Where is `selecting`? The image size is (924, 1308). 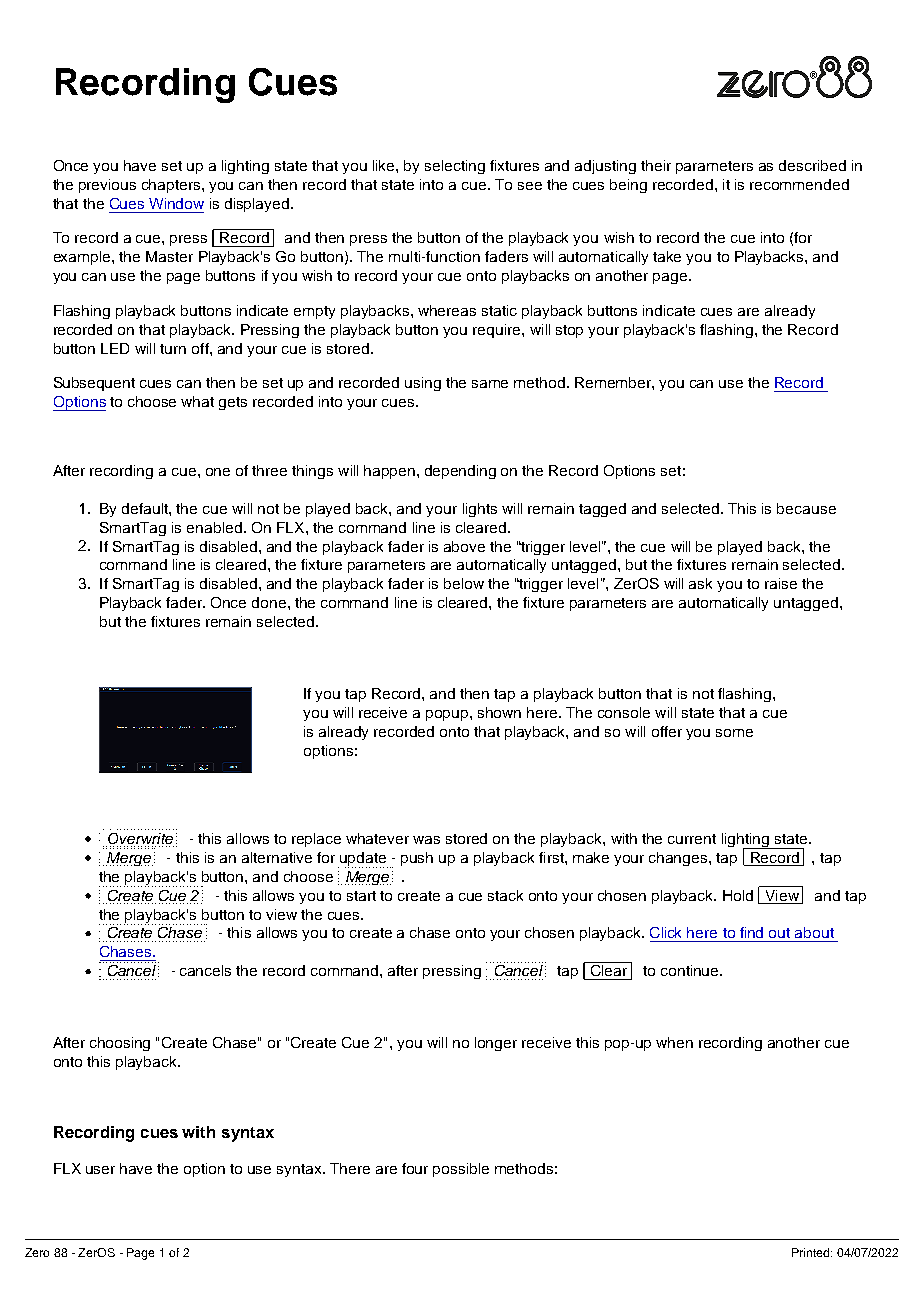 selecting is located at coordinates (455, 167).
